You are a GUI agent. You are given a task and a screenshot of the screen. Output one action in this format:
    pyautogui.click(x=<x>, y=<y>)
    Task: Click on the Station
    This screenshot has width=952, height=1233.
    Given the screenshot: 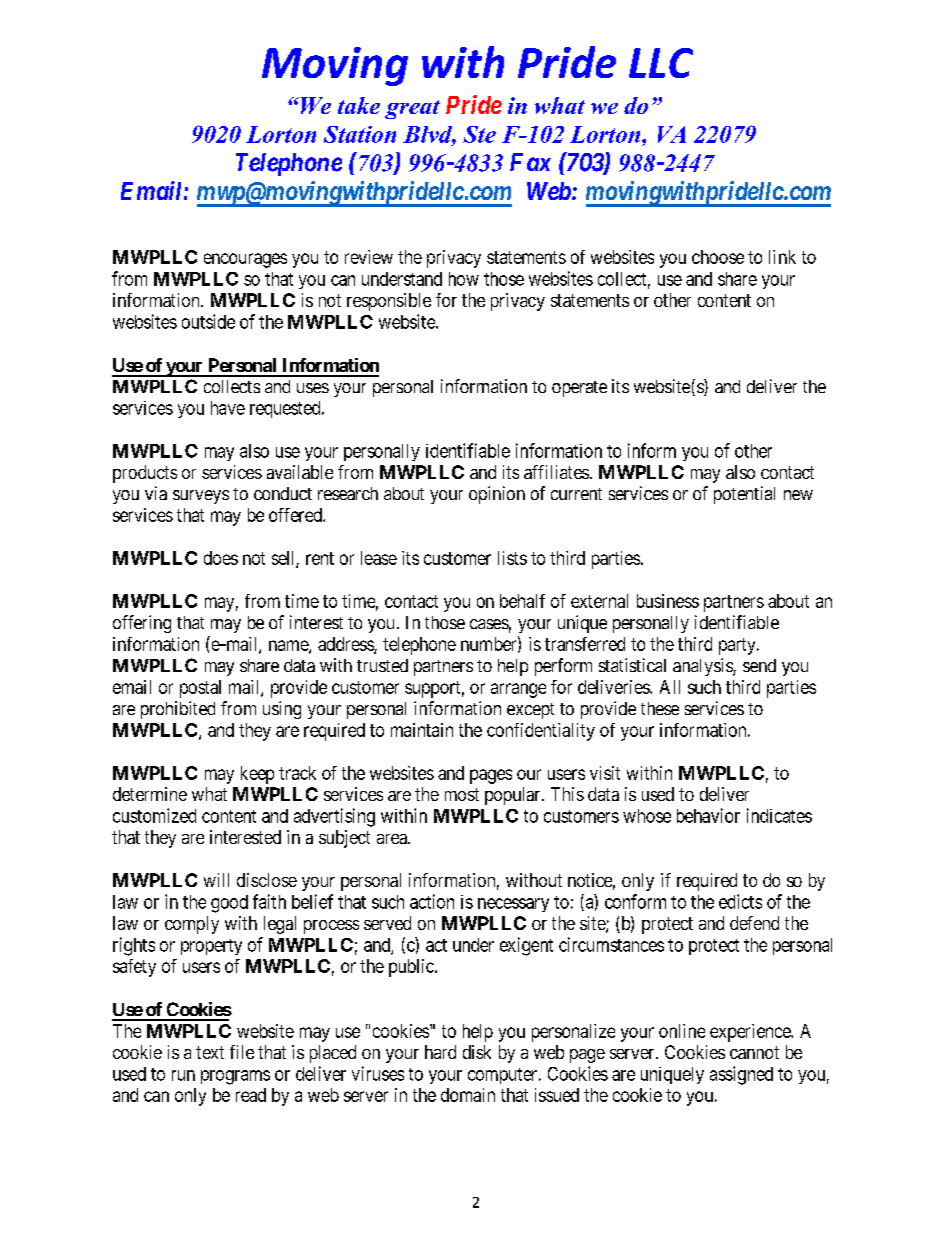 What is the action you would take?
    pyautogui.click(x=360, y=134)
